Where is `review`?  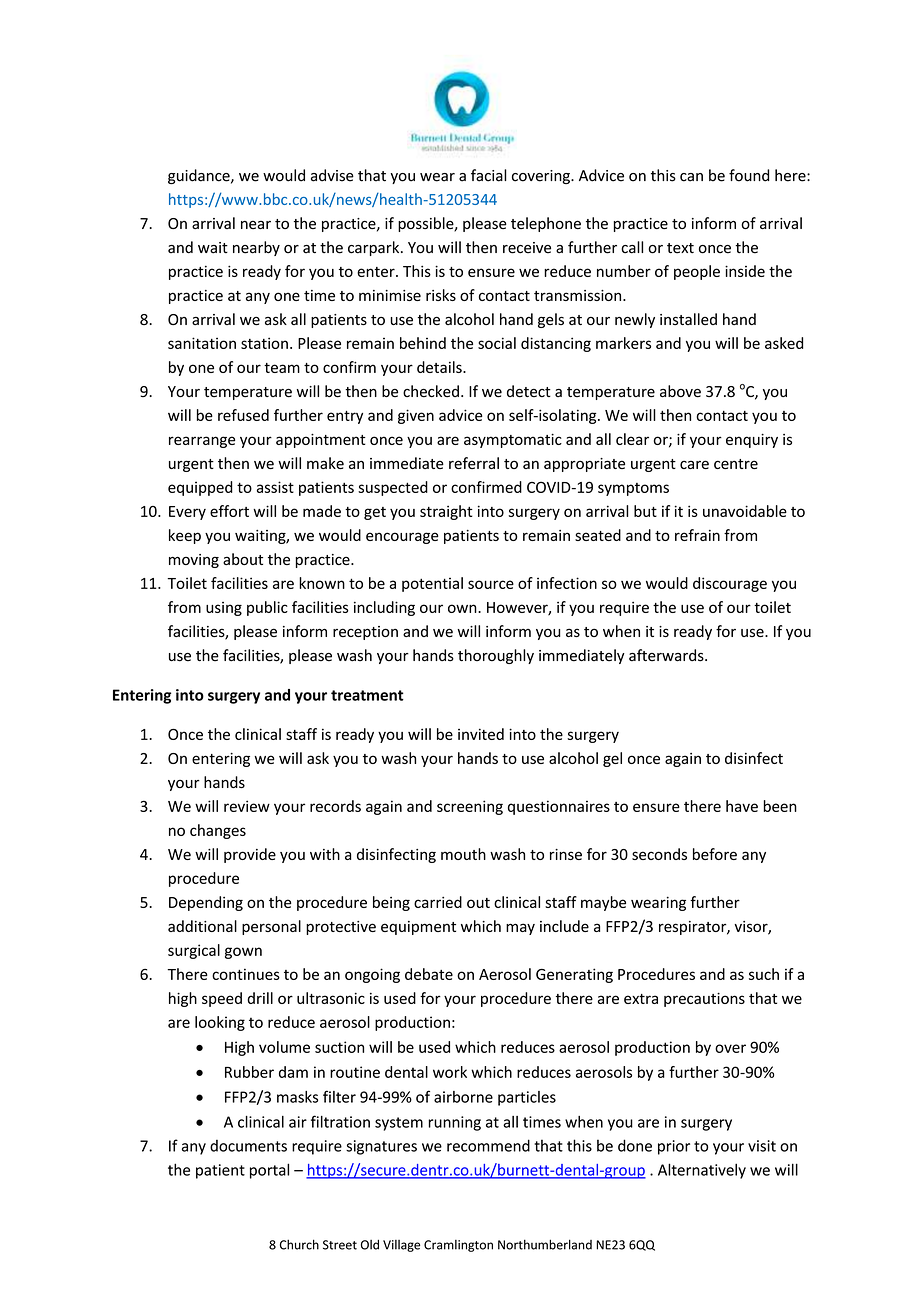 review is located at coordinates (247, 806).
